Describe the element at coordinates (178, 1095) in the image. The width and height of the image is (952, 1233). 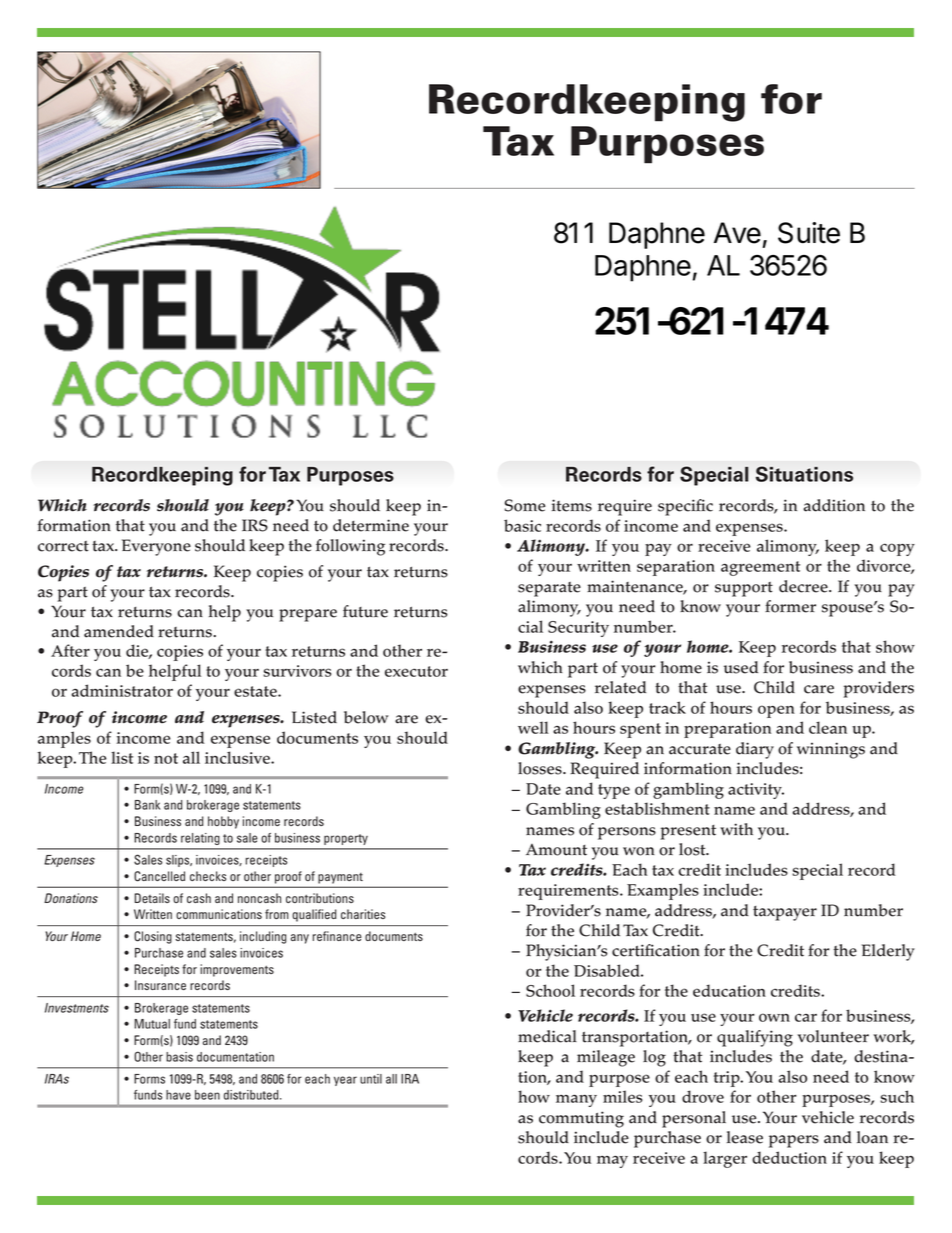
I see `have` at that location.
